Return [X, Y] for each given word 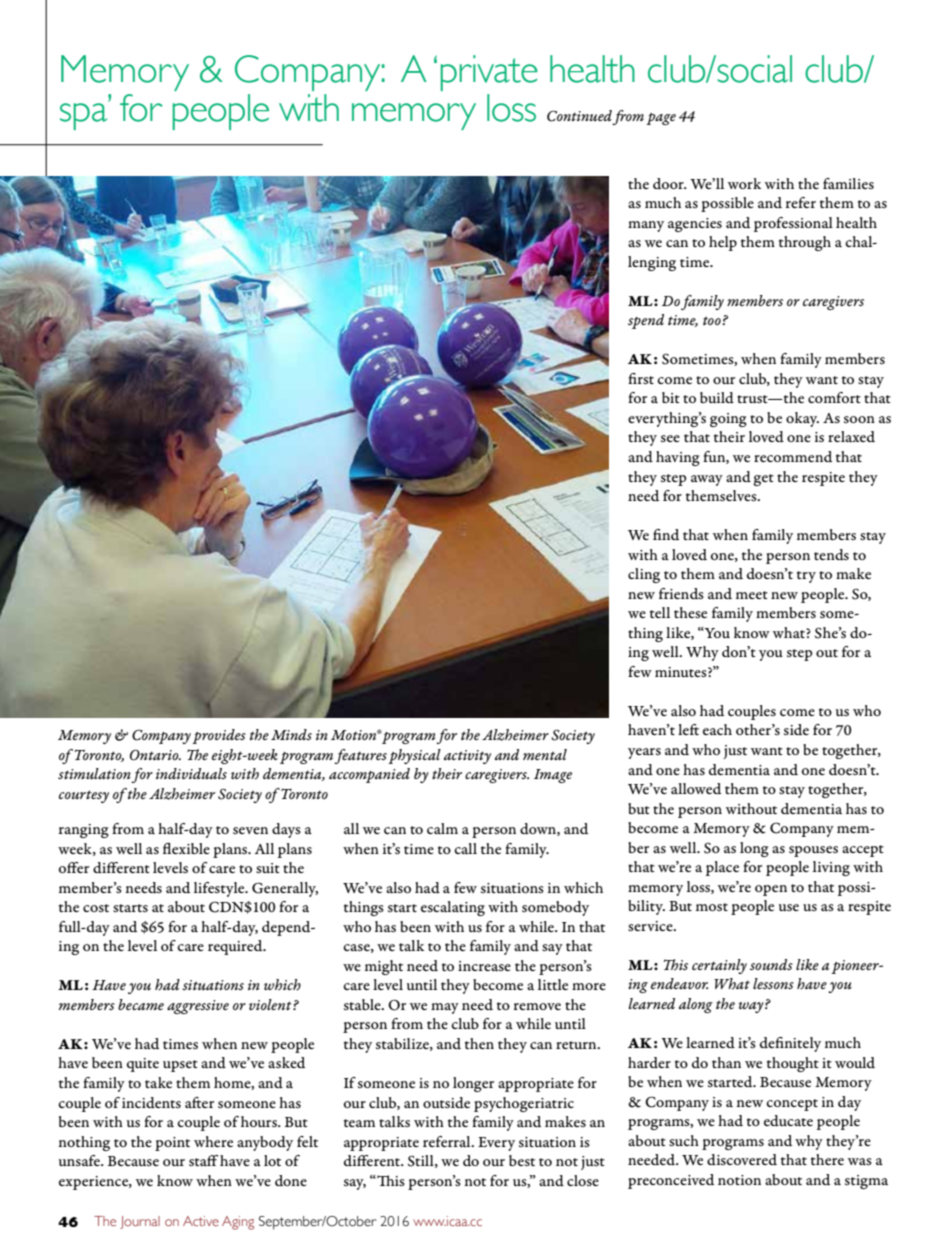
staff [203, 1161]
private [489, 73]
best [522, 1160]
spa [85, 115]
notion [739, 1180]
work [744, 183]
